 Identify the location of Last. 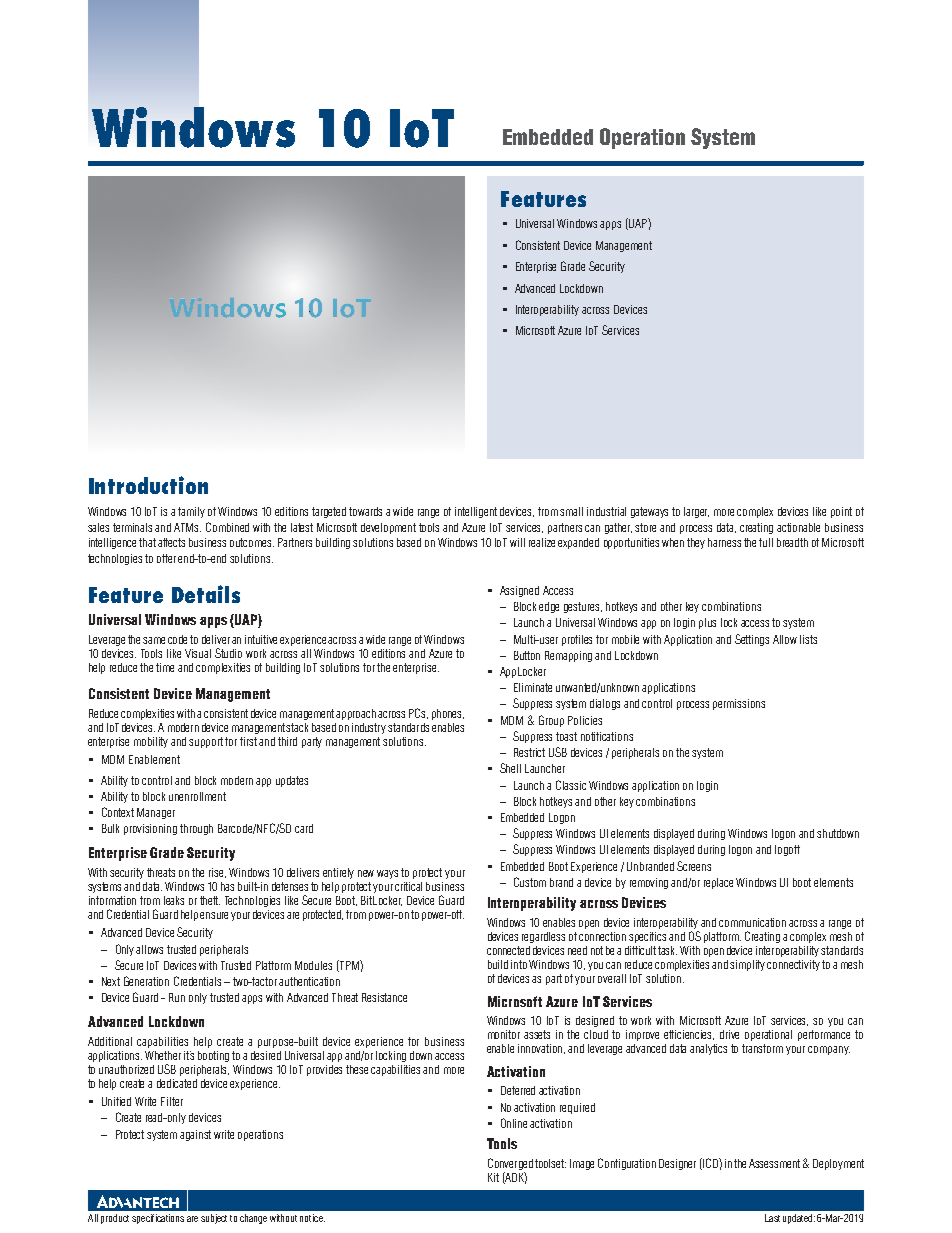
(772, 1218).
